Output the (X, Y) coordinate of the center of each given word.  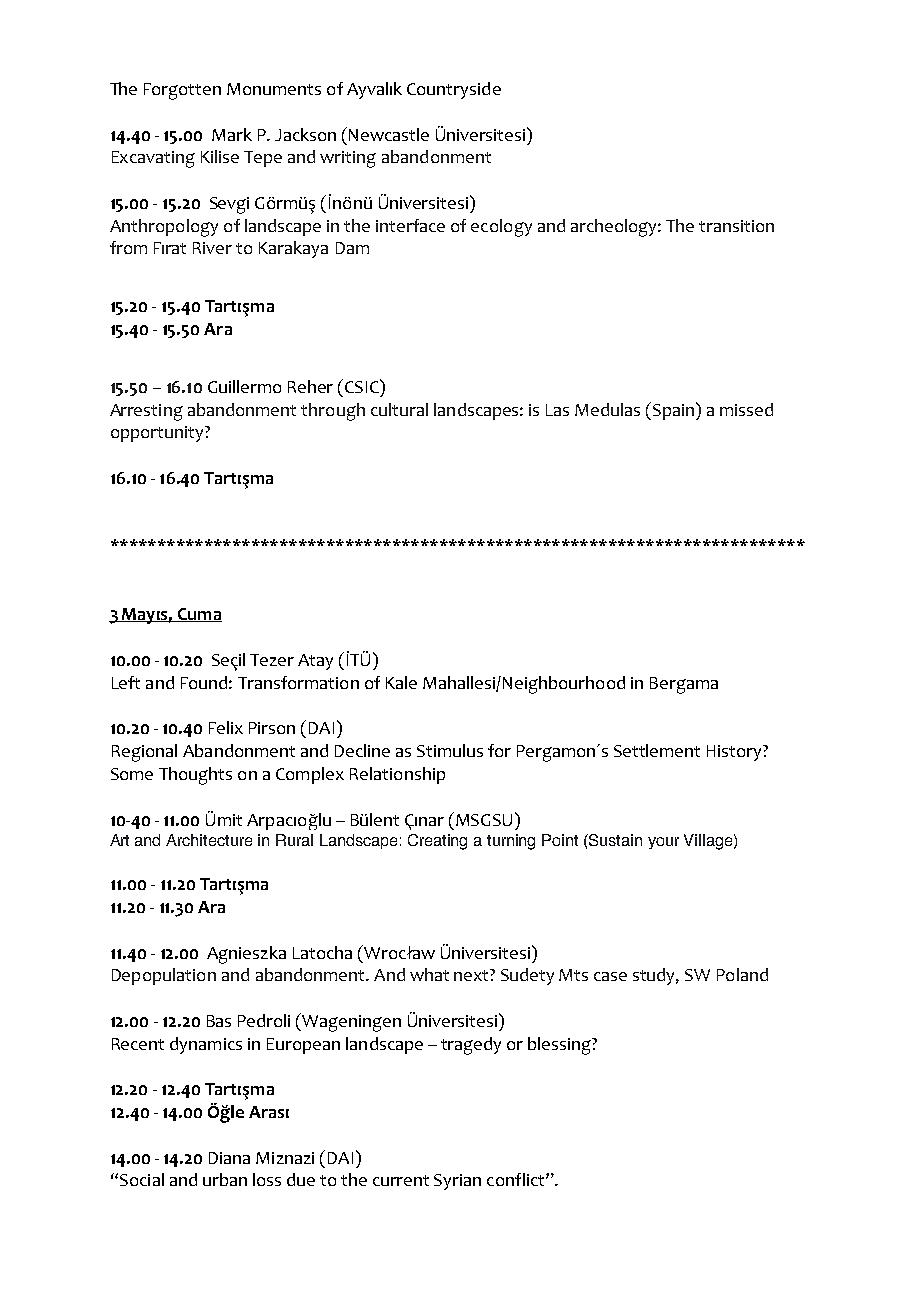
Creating (437, 842)
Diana (229, 1158)
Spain (675, 411)
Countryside (454, 90)
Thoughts (195, 776)
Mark (232, 134)
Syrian (457, 1182)
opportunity (158, 434)
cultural (399, 409)
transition (736, 226)
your (663, 843)
